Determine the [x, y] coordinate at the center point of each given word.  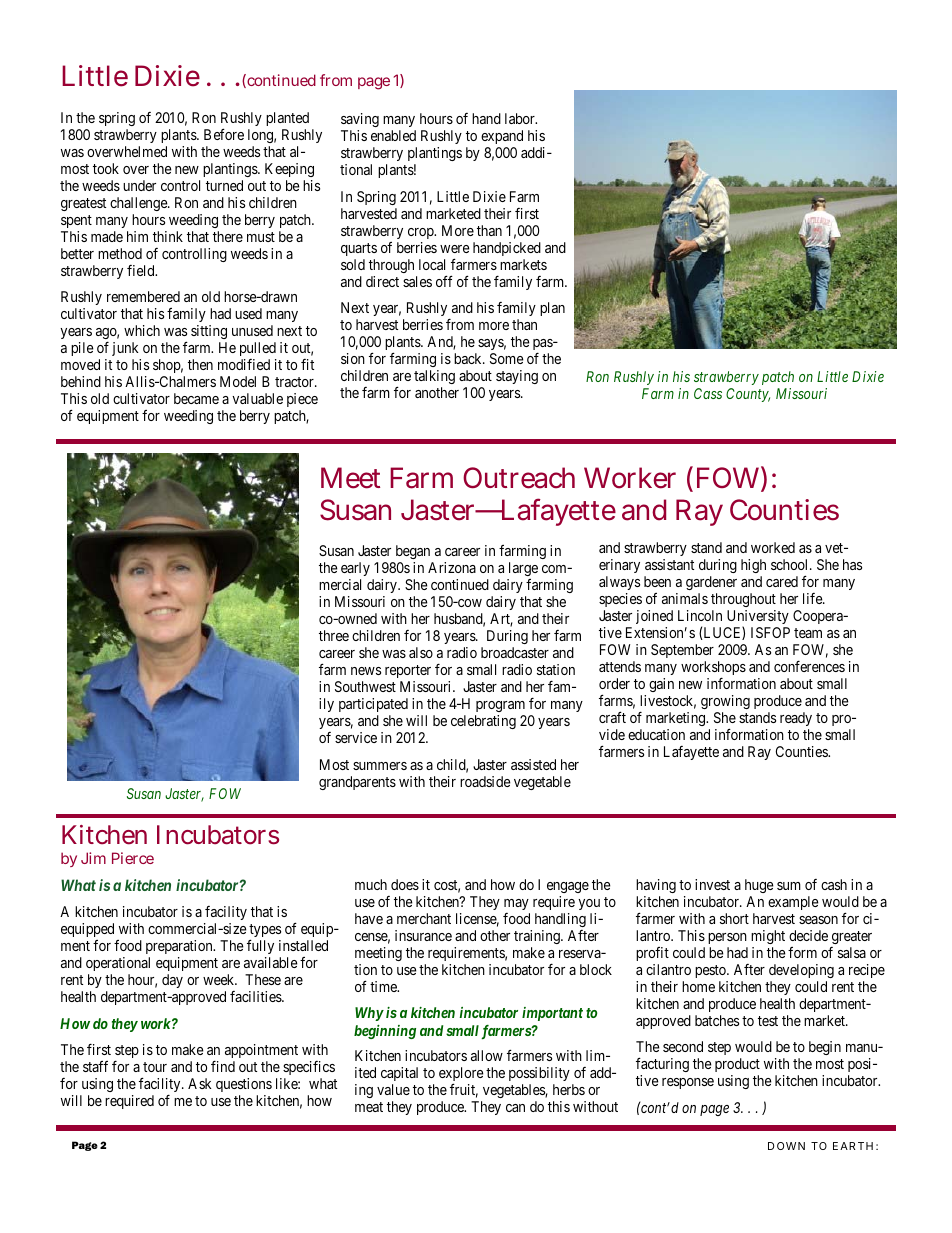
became [196, 398]
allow [487, 1055]
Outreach [519, 478]
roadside [485, 781]
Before [224, 134]
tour [155, 1067]
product [737, 1065]
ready [796, 719]
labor [521, 118]
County [748, 395]
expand [502, 137]
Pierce [133, 858]
